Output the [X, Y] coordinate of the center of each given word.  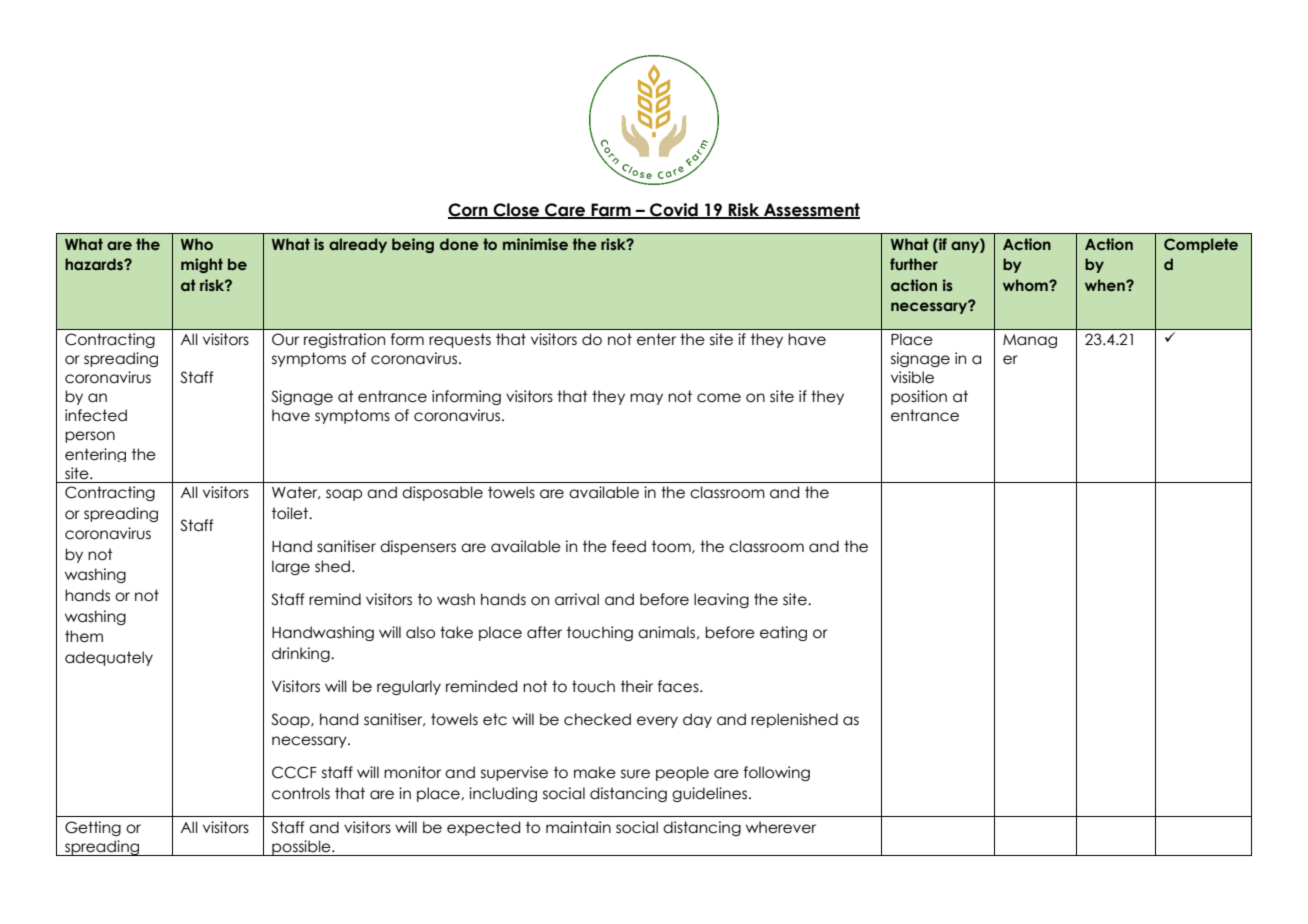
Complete [1201, 245]
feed [629, 546]
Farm [611, 210]
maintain [578, 827]
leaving [721, 600]
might [202, 265]
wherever [781, 827]
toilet [291, 513]
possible [301, 848]
